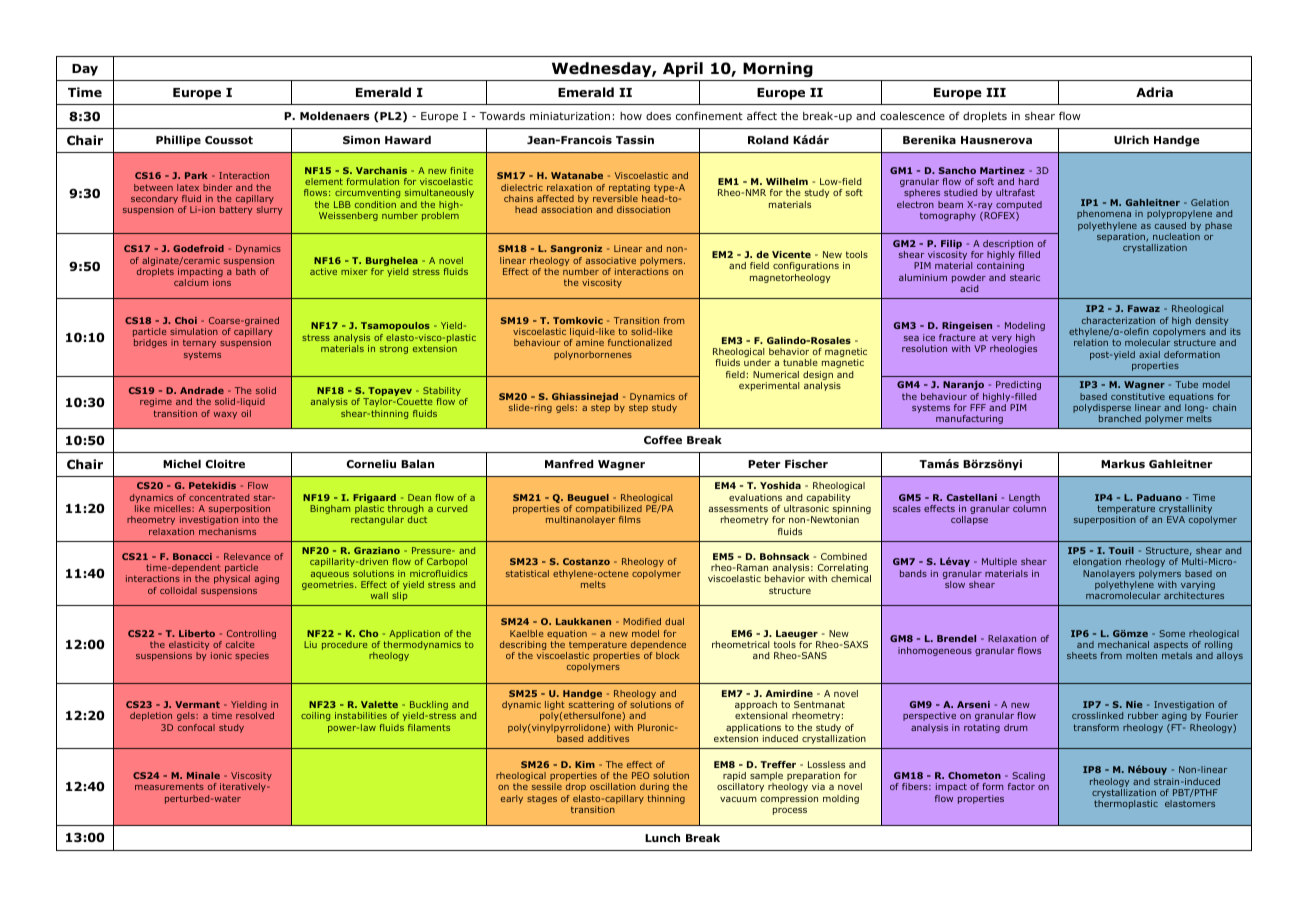 This screenshot has height=924, width=1308. What do you see at coordinates (1123, 644) in the screenshot?
I see `mechanical` at bounding box center [1123, 644].
